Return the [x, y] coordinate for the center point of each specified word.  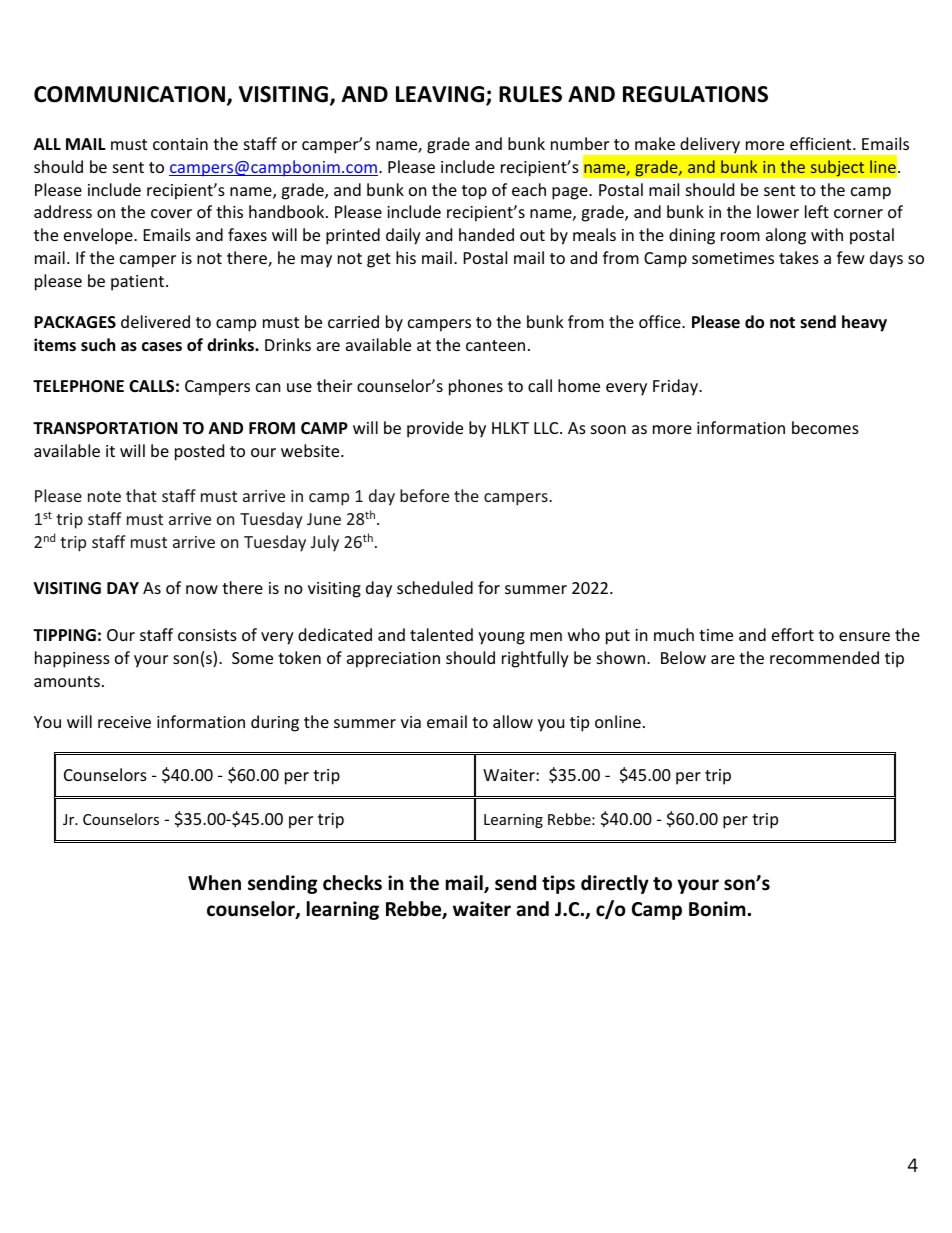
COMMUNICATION [129, 94]
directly [615, 884]
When [214, 883]
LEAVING [441, 96]
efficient [822, 143]
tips [558, 884]
